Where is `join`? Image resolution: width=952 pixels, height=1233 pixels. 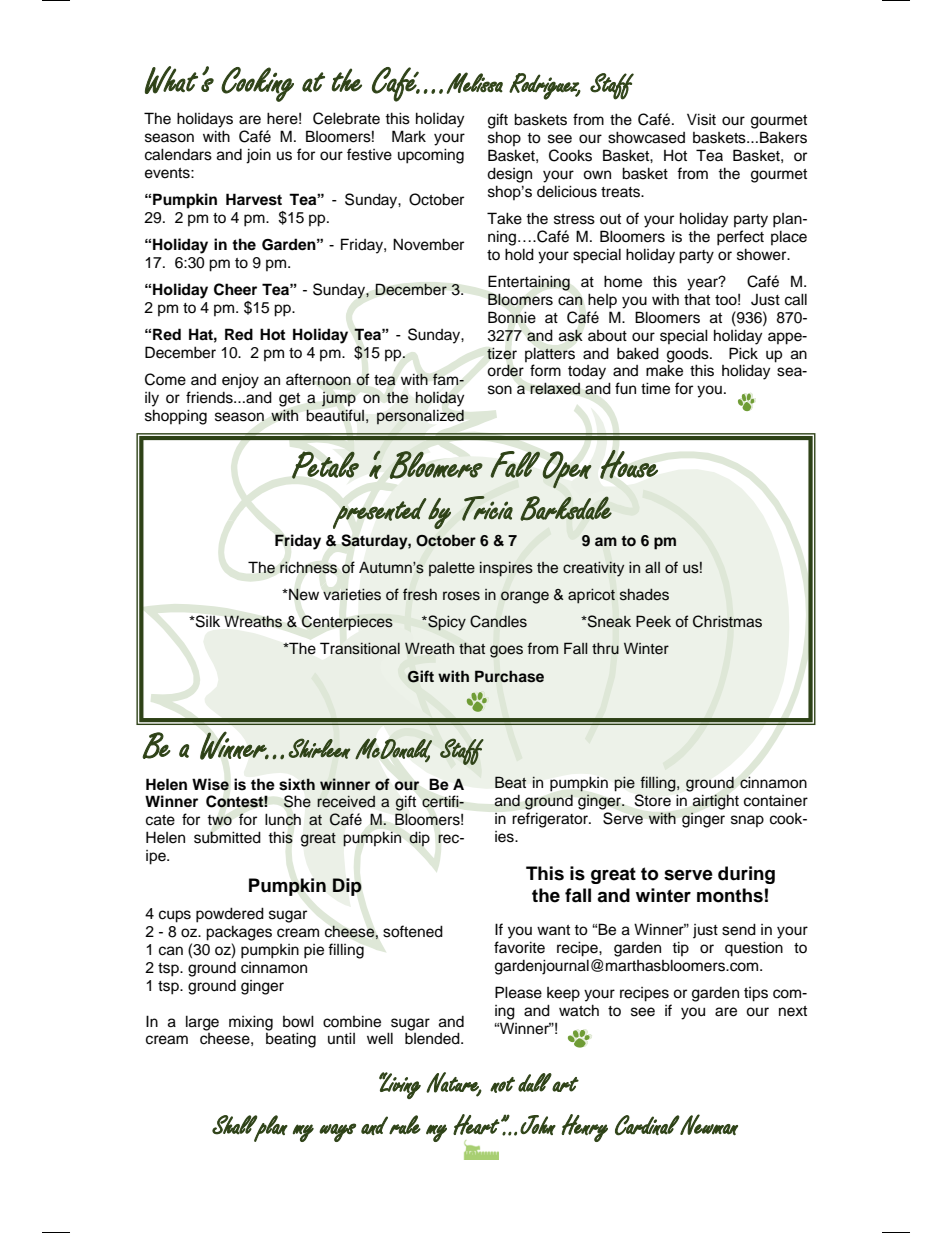 join is located at coordinates (258, 156).
